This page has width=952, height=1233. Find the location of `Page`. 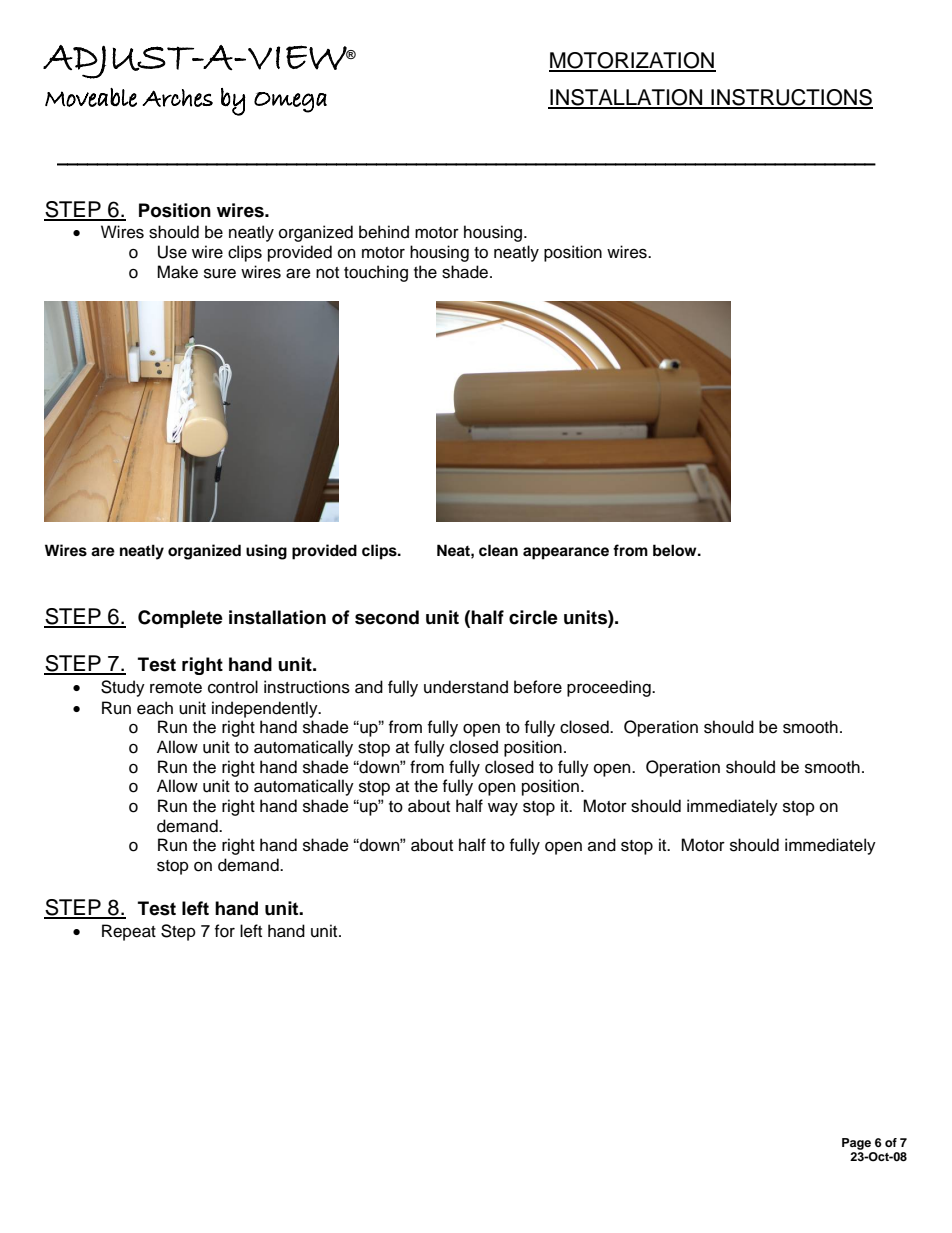

Page is located at coordinates (856, 1144).
